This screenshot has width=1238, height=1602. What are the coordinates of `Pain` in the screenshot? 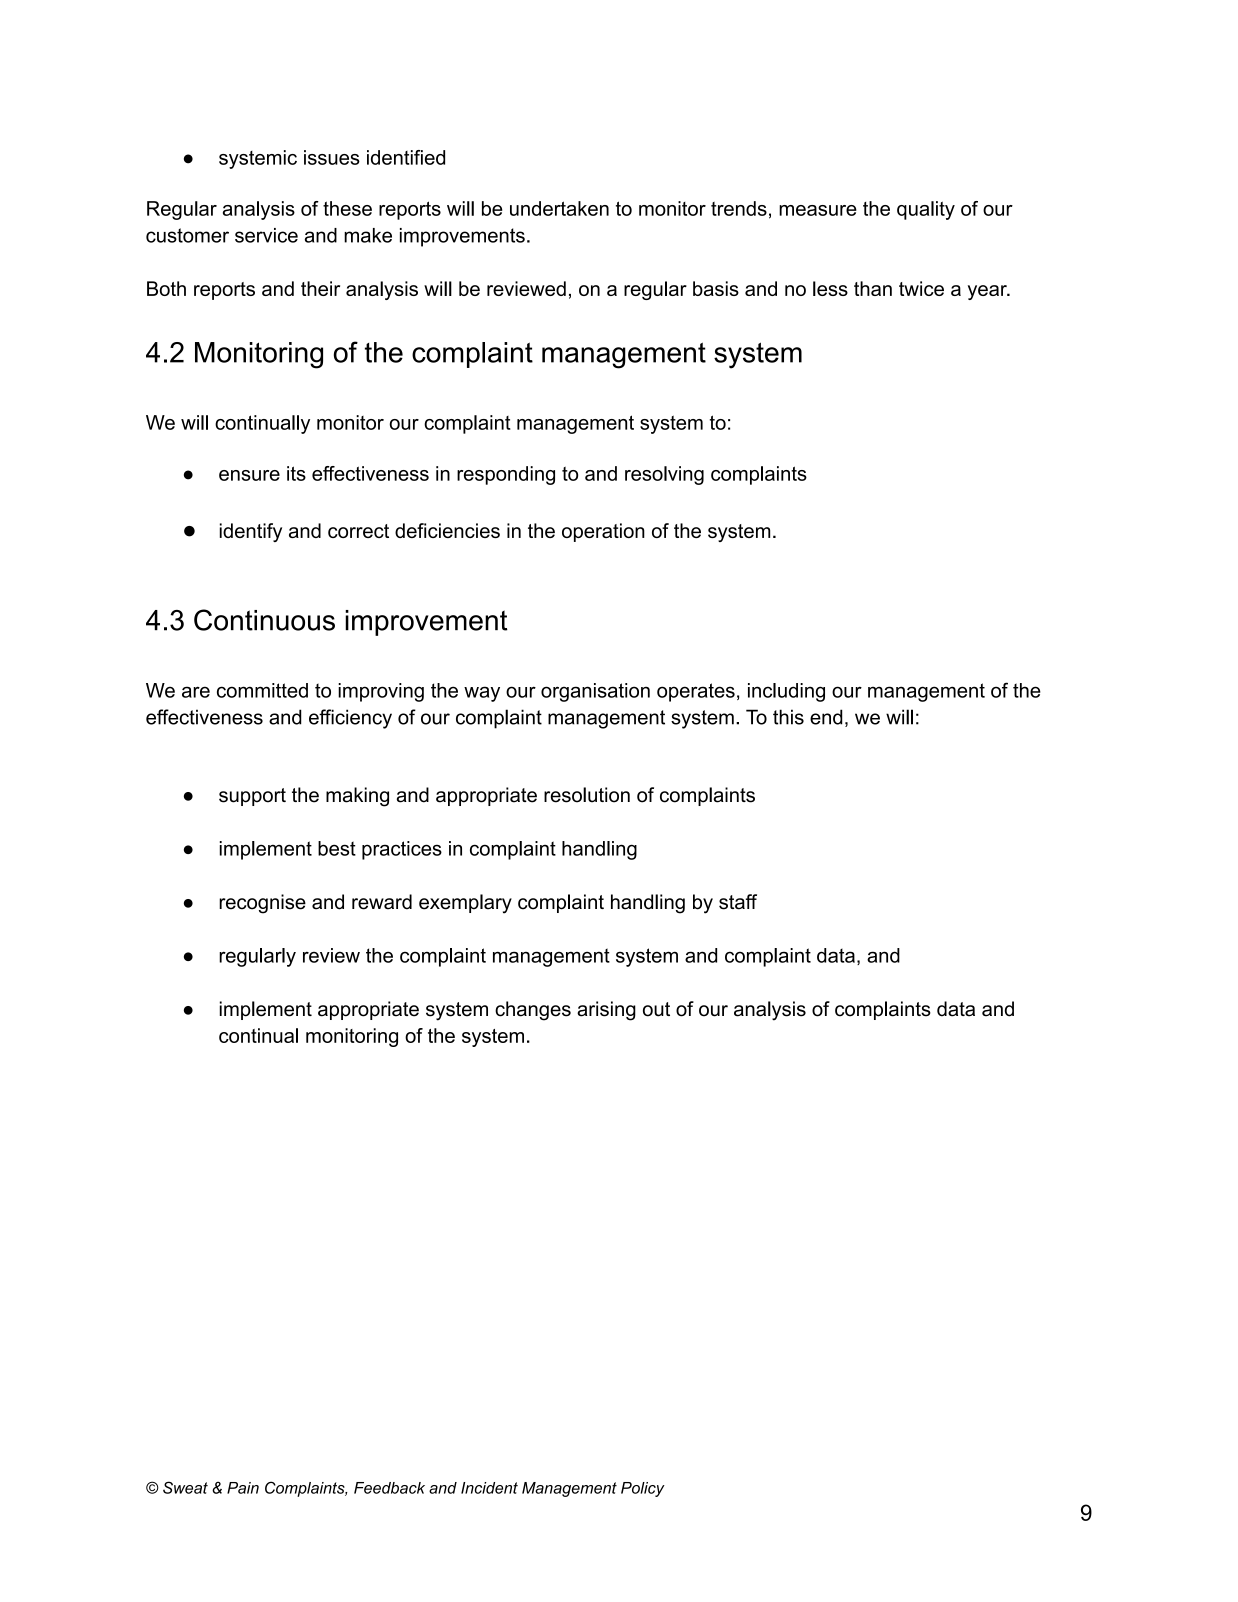 It's located at (243, 1488).
